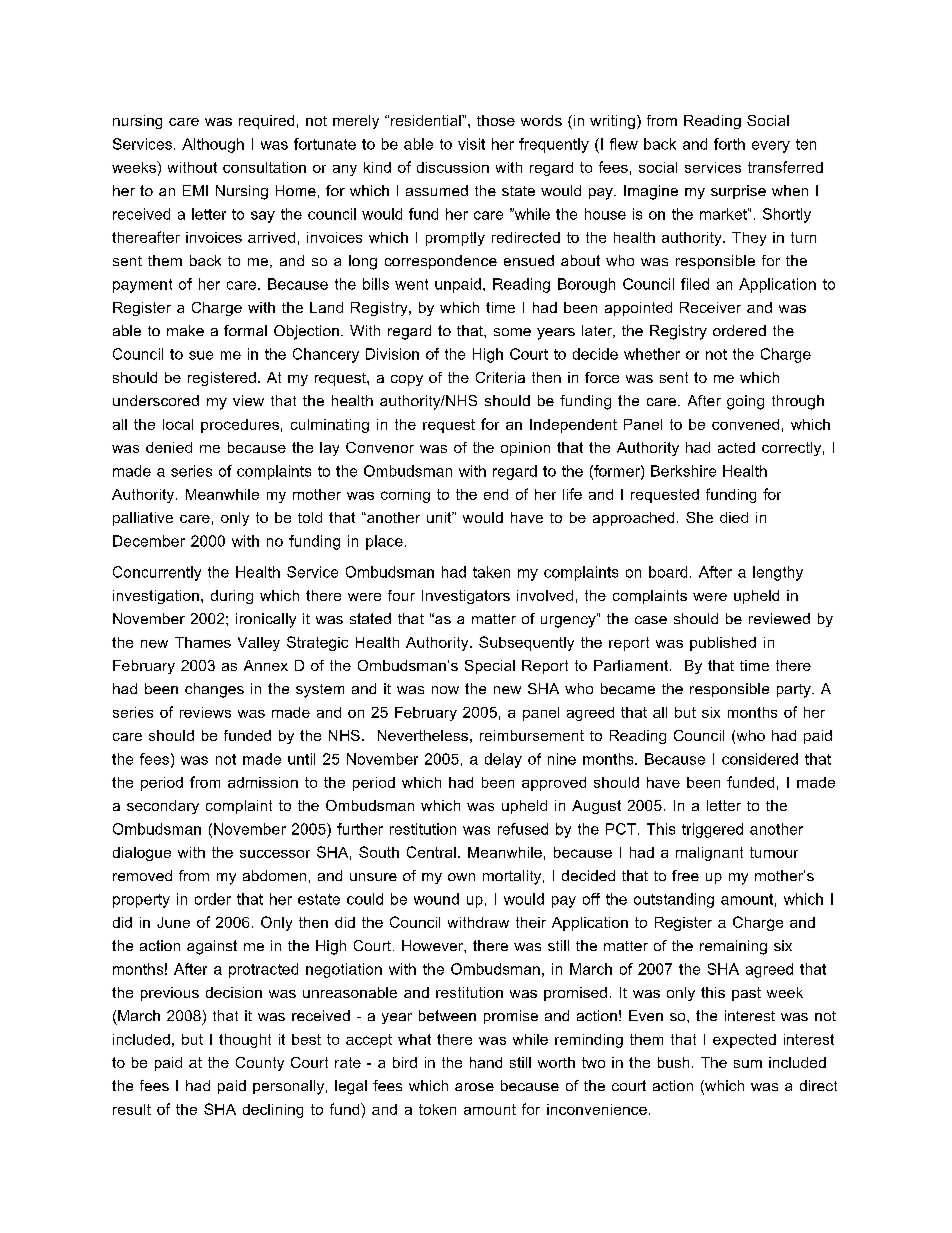  I want to click on Although, so click(213, 145).
